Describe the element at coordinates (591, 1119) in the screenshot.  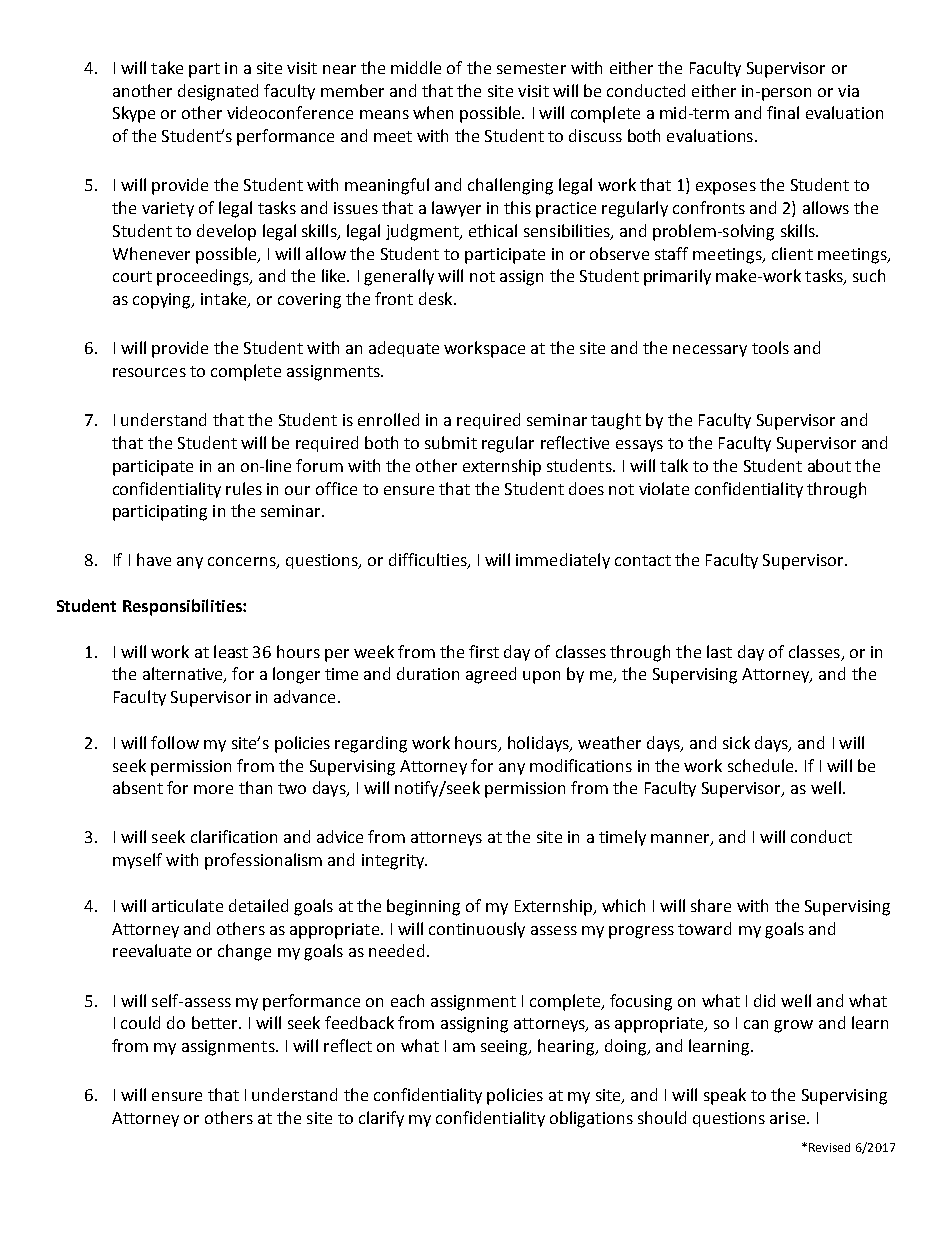
I see `obligations` at that location.
